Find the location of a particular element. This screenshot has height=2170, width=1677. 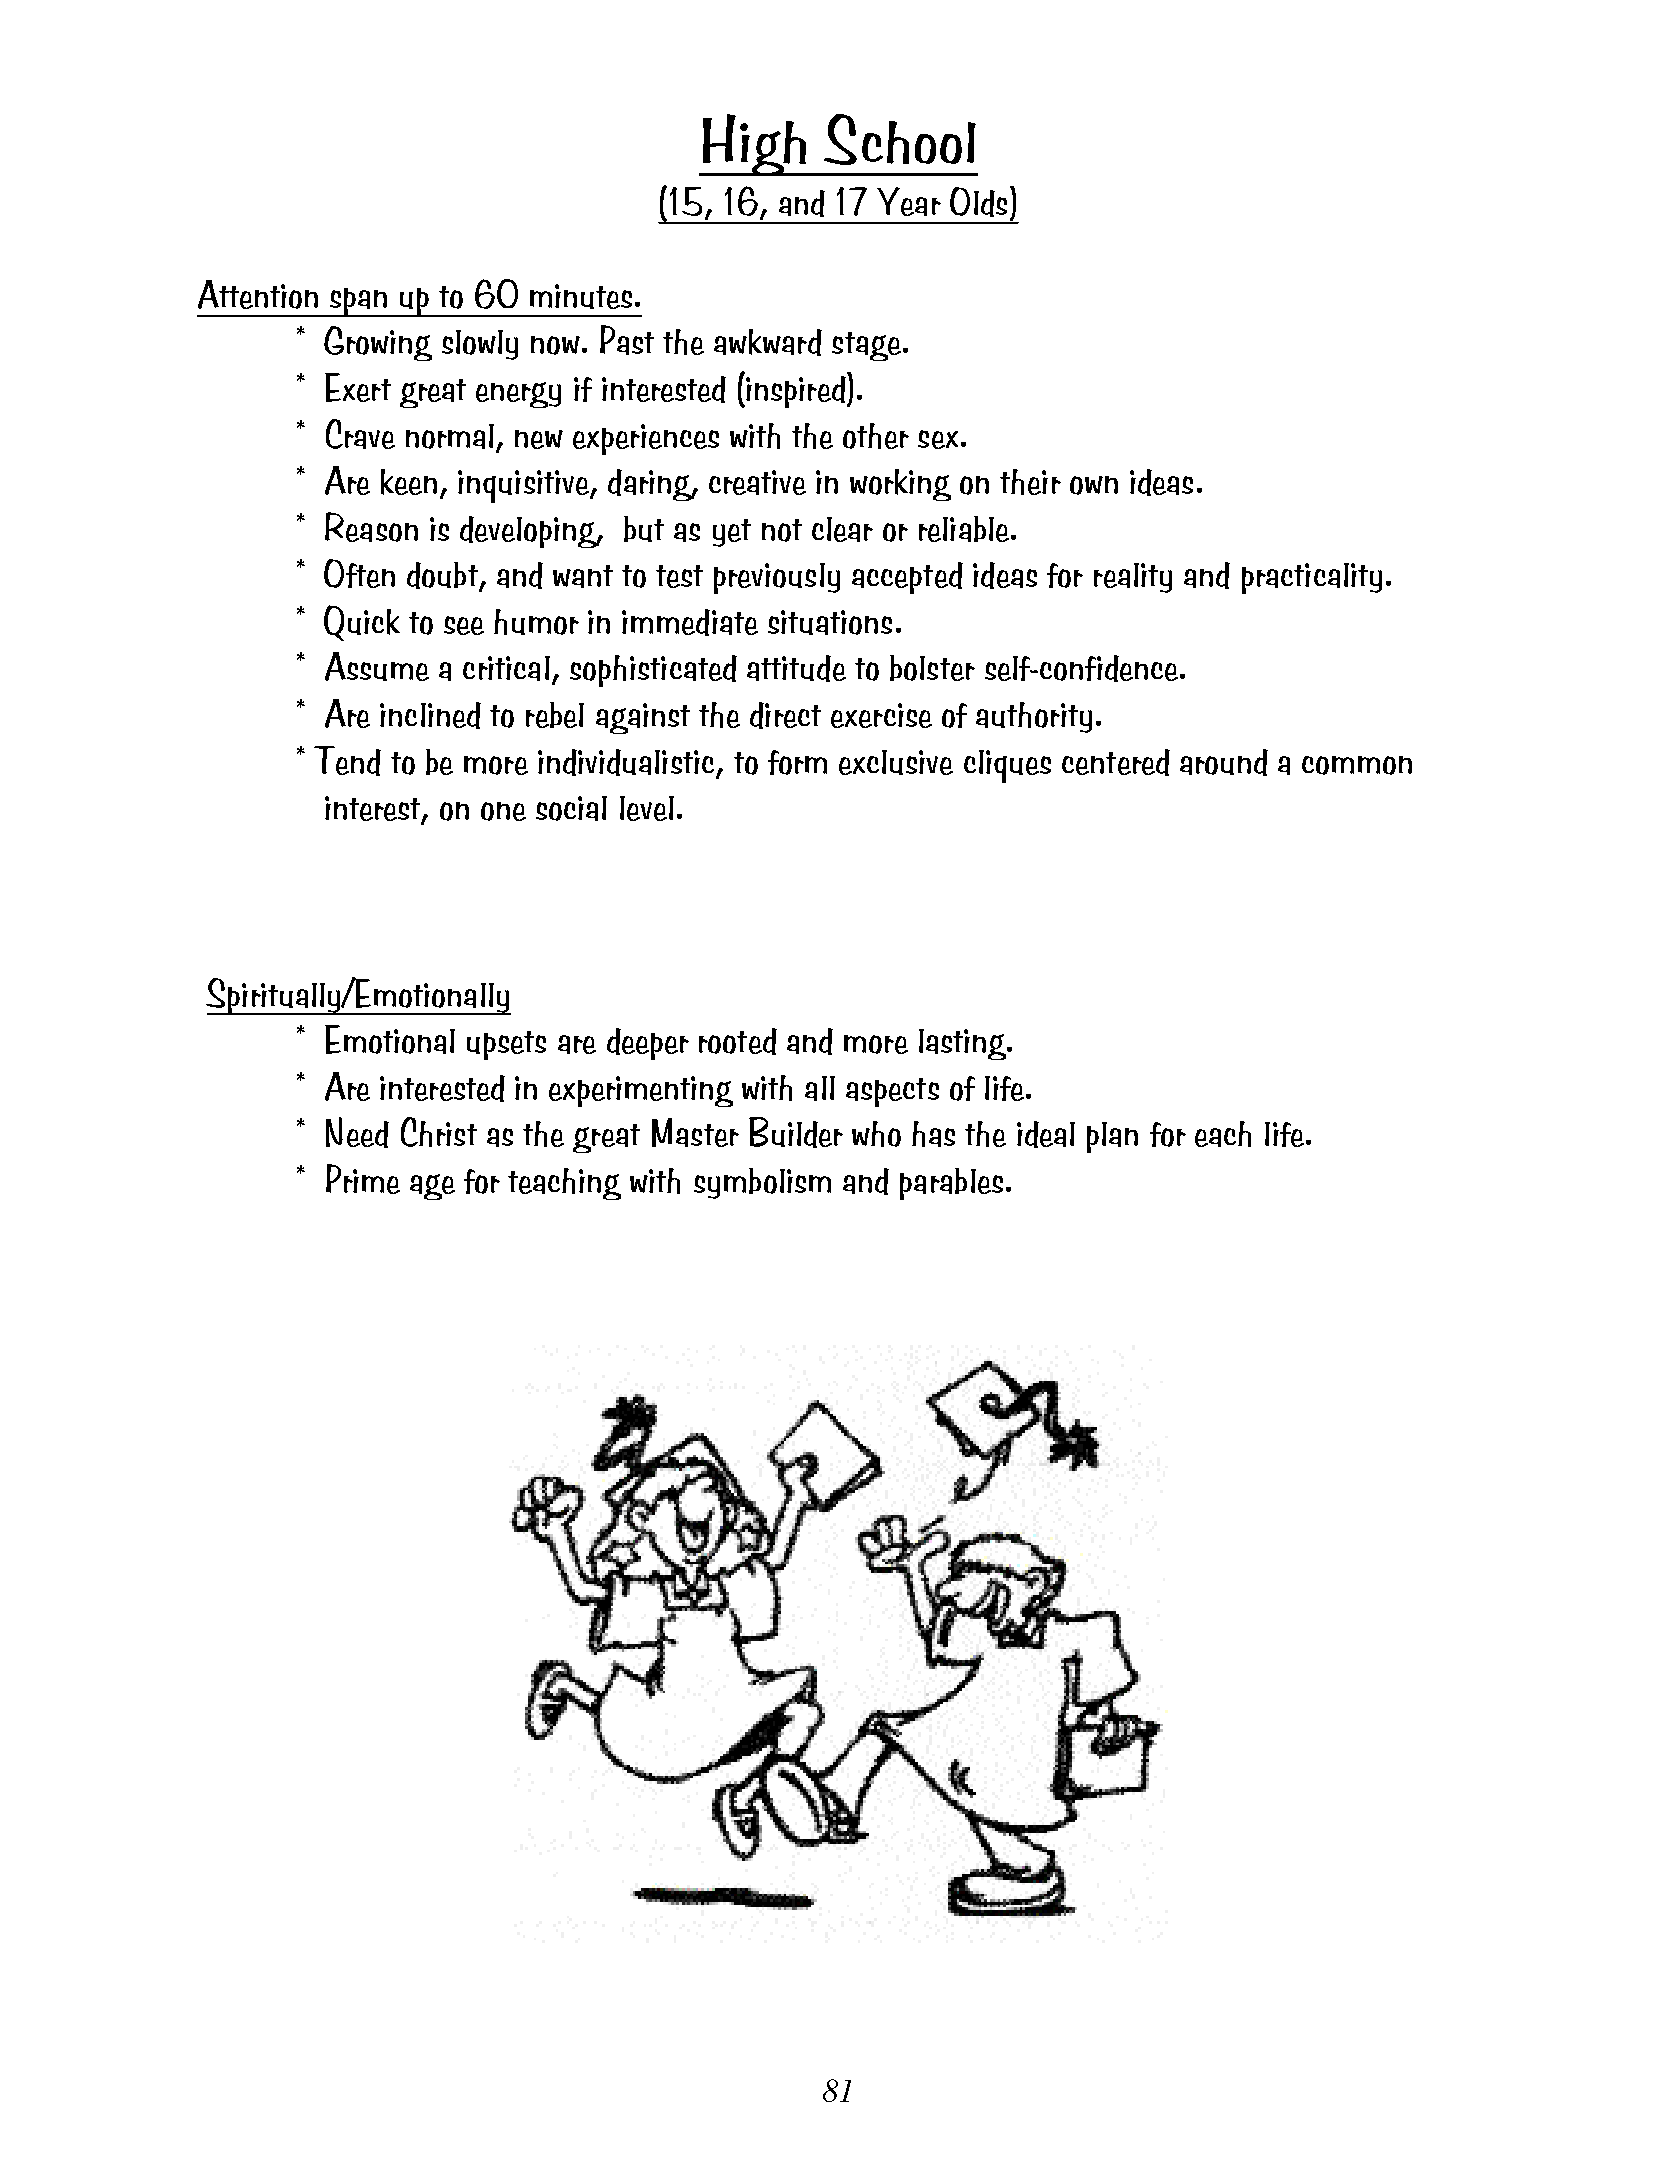

lasting is located at coordinates (964, 1044).
